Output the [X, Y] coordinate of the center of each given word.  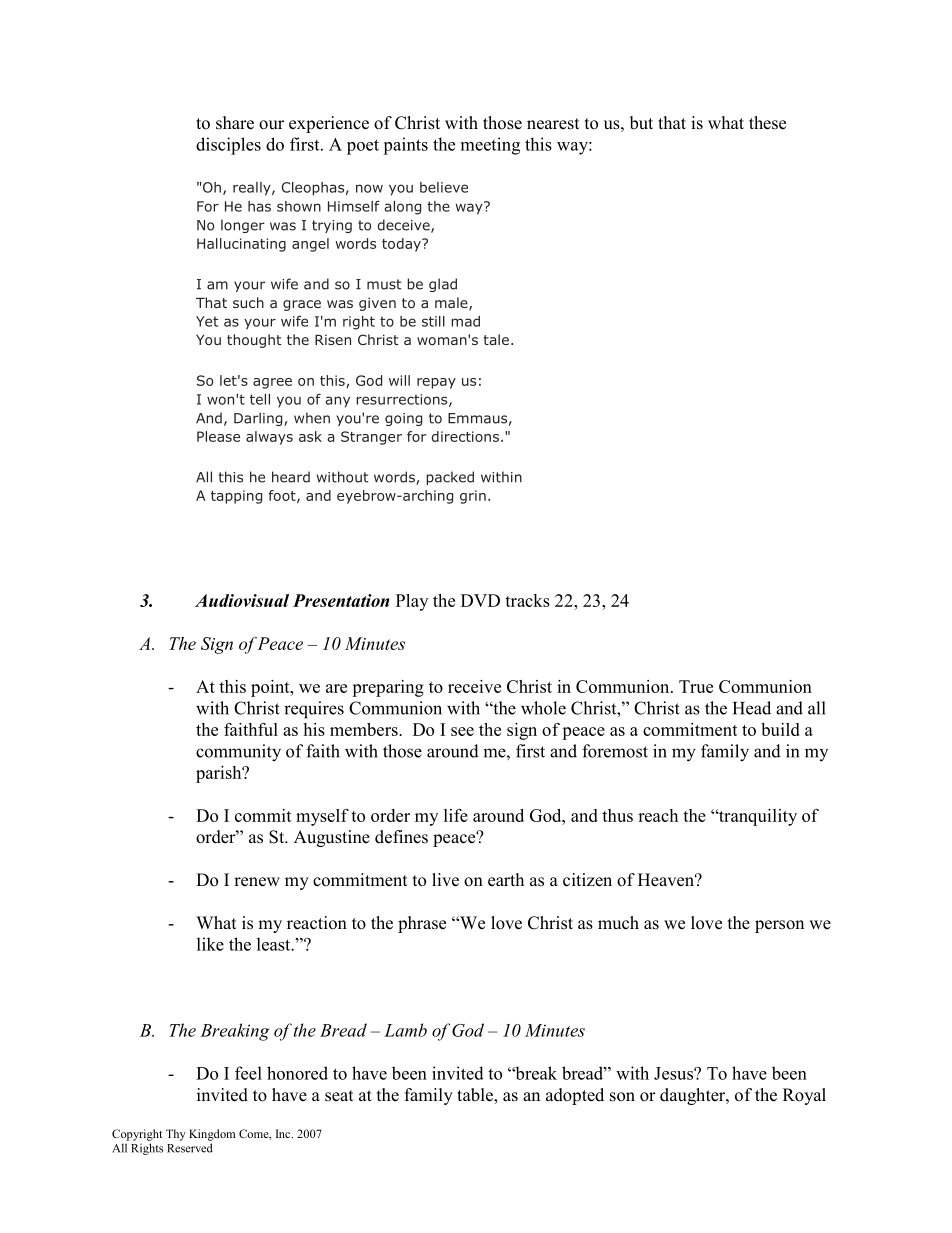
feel [248, 1073]
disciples [228, 146]
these [767, 123]
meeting [490, 146]
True [696, 686]
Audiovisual [242, 600]
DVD [480, 600]
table [476, 1095]
